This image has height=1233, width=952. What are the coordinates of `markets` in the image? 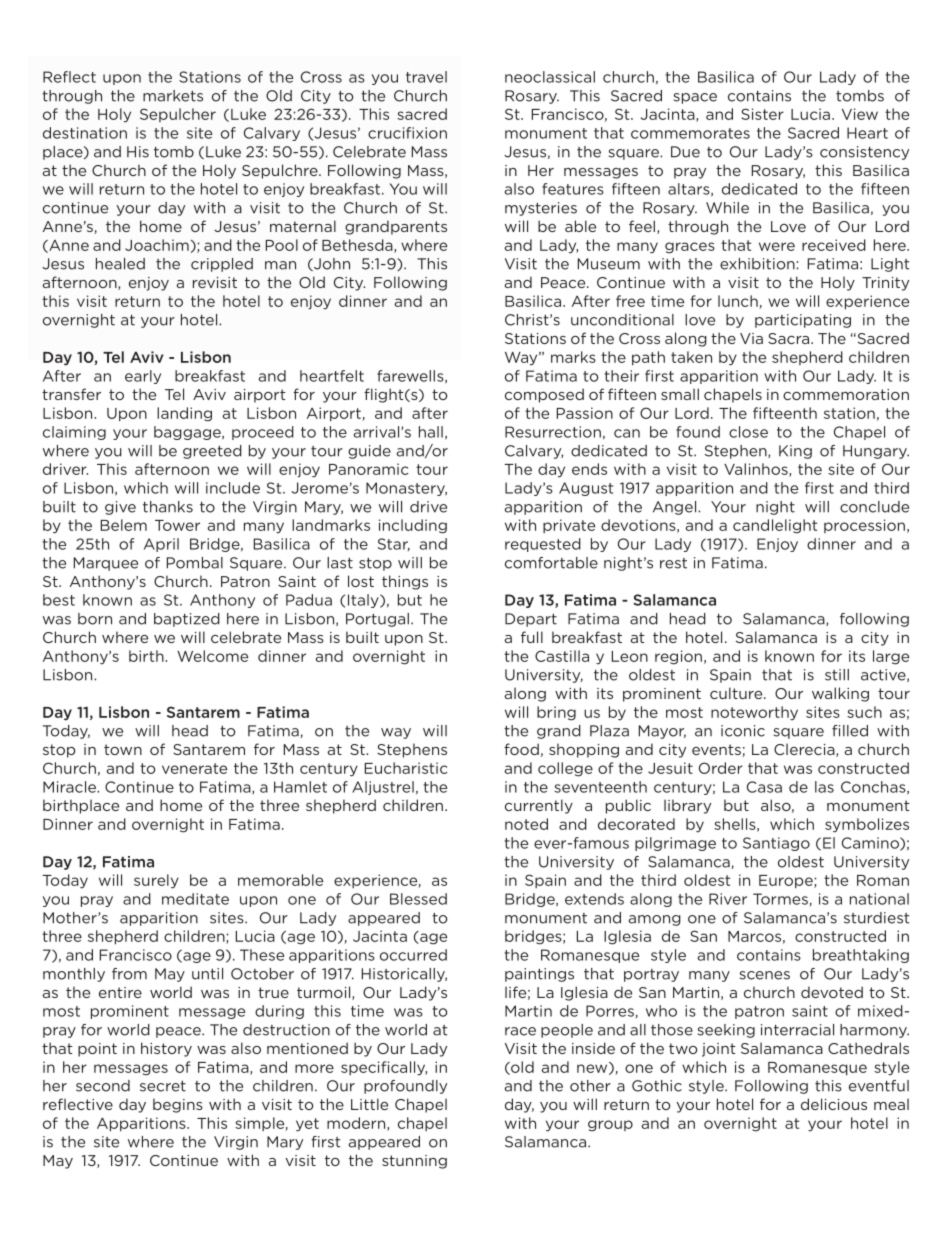 It's located at (173, 96).
